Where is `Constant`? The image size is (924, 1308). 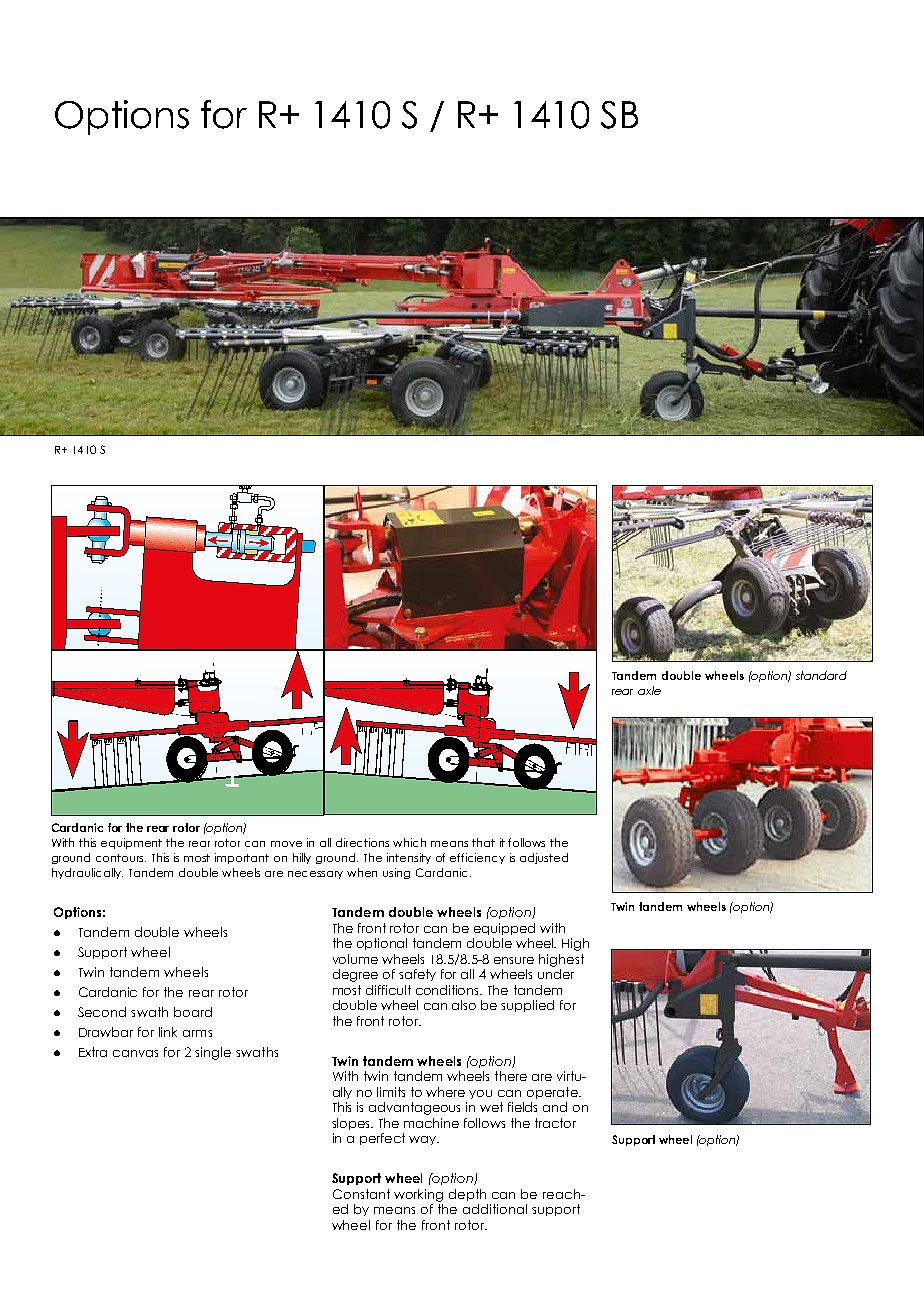
Constant is located at coordinates (361, 1194).
